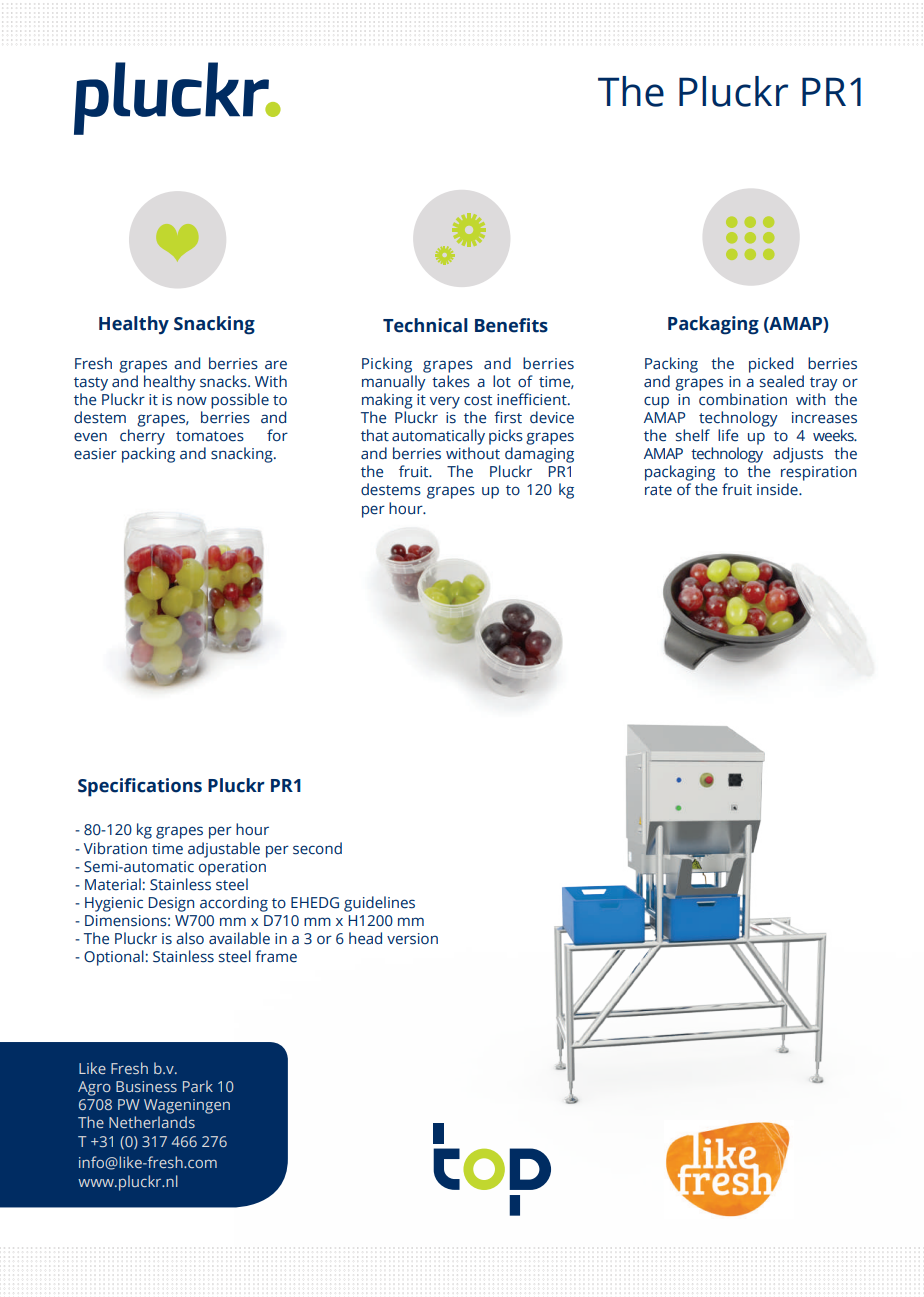  Describe the element at coordinates (658, 490) in the screenshot. I see `rate` at that location.
